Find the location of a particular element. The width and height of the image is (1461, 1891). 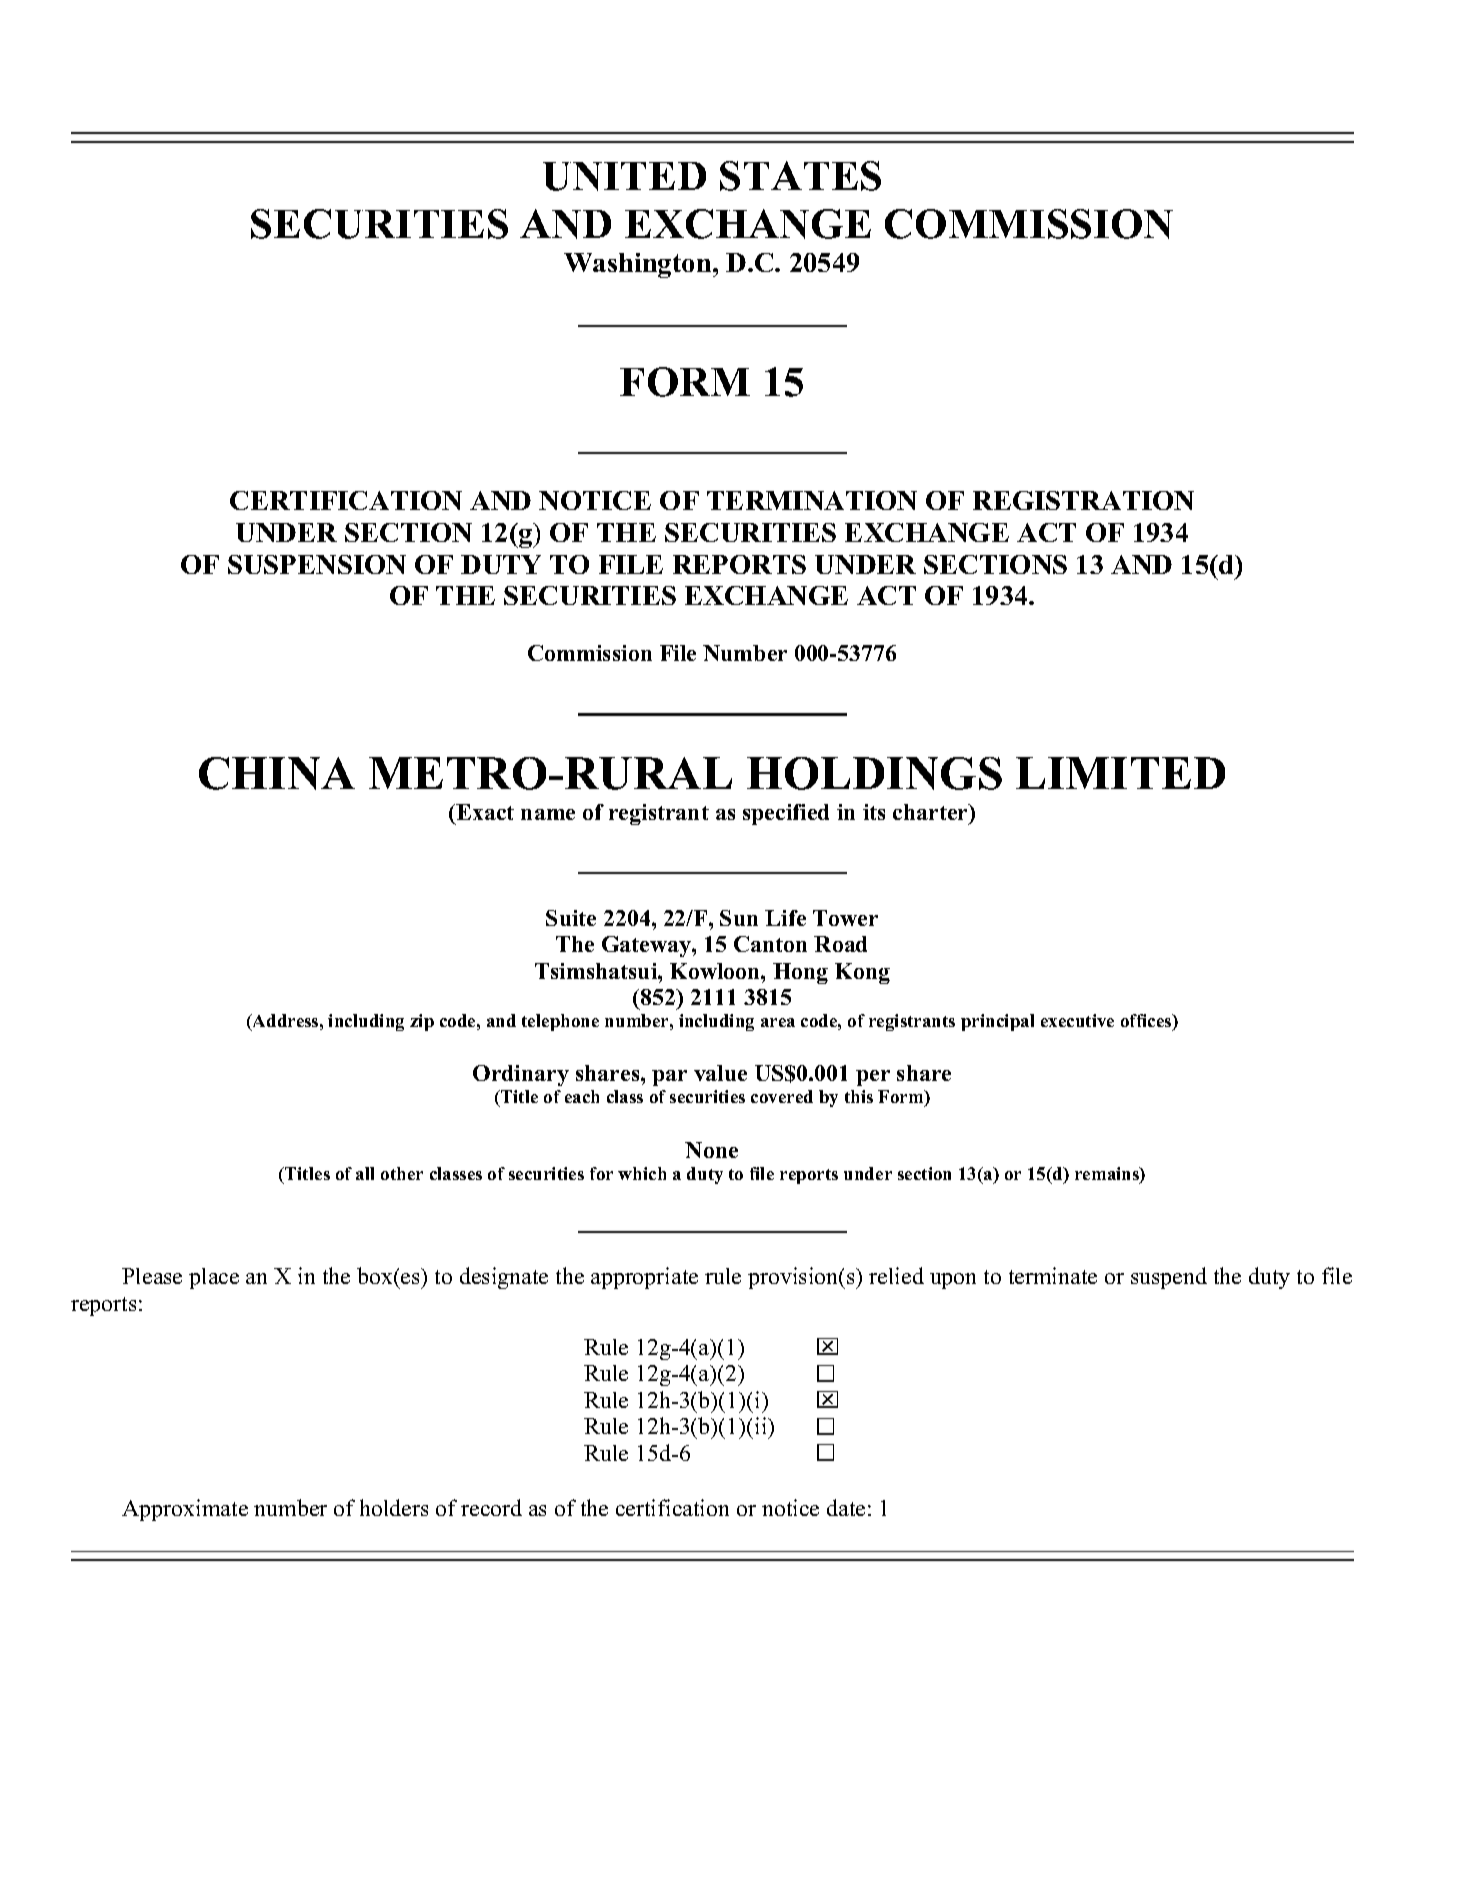

TERMINATION is located at coordinates (812, 500).
